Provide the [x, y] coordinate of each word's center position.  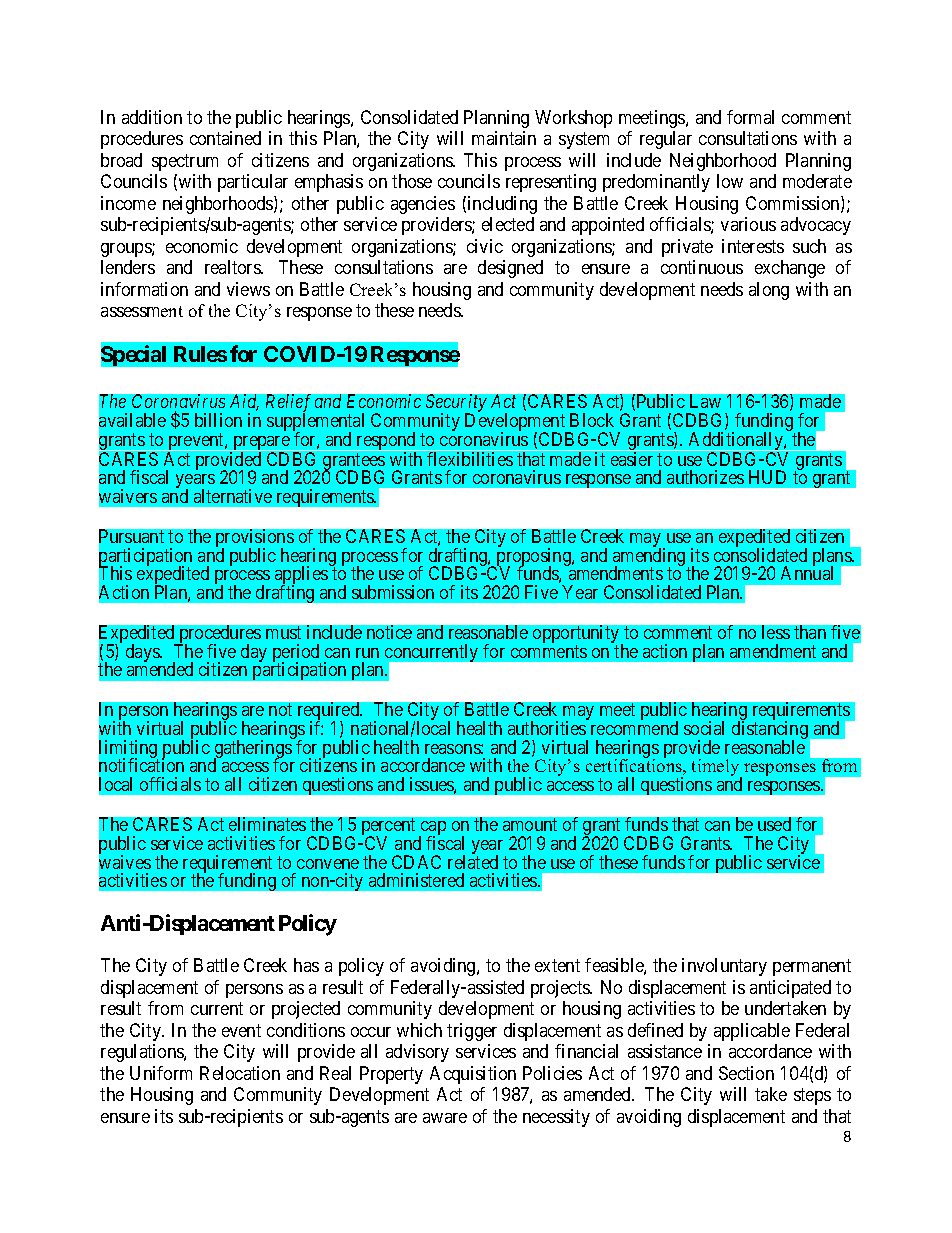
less [776, 632]
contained [225, 138]
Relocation [240, 1073]
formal [750, 117]
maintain [504, 138]
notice [389, 632]
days [143, 653]
